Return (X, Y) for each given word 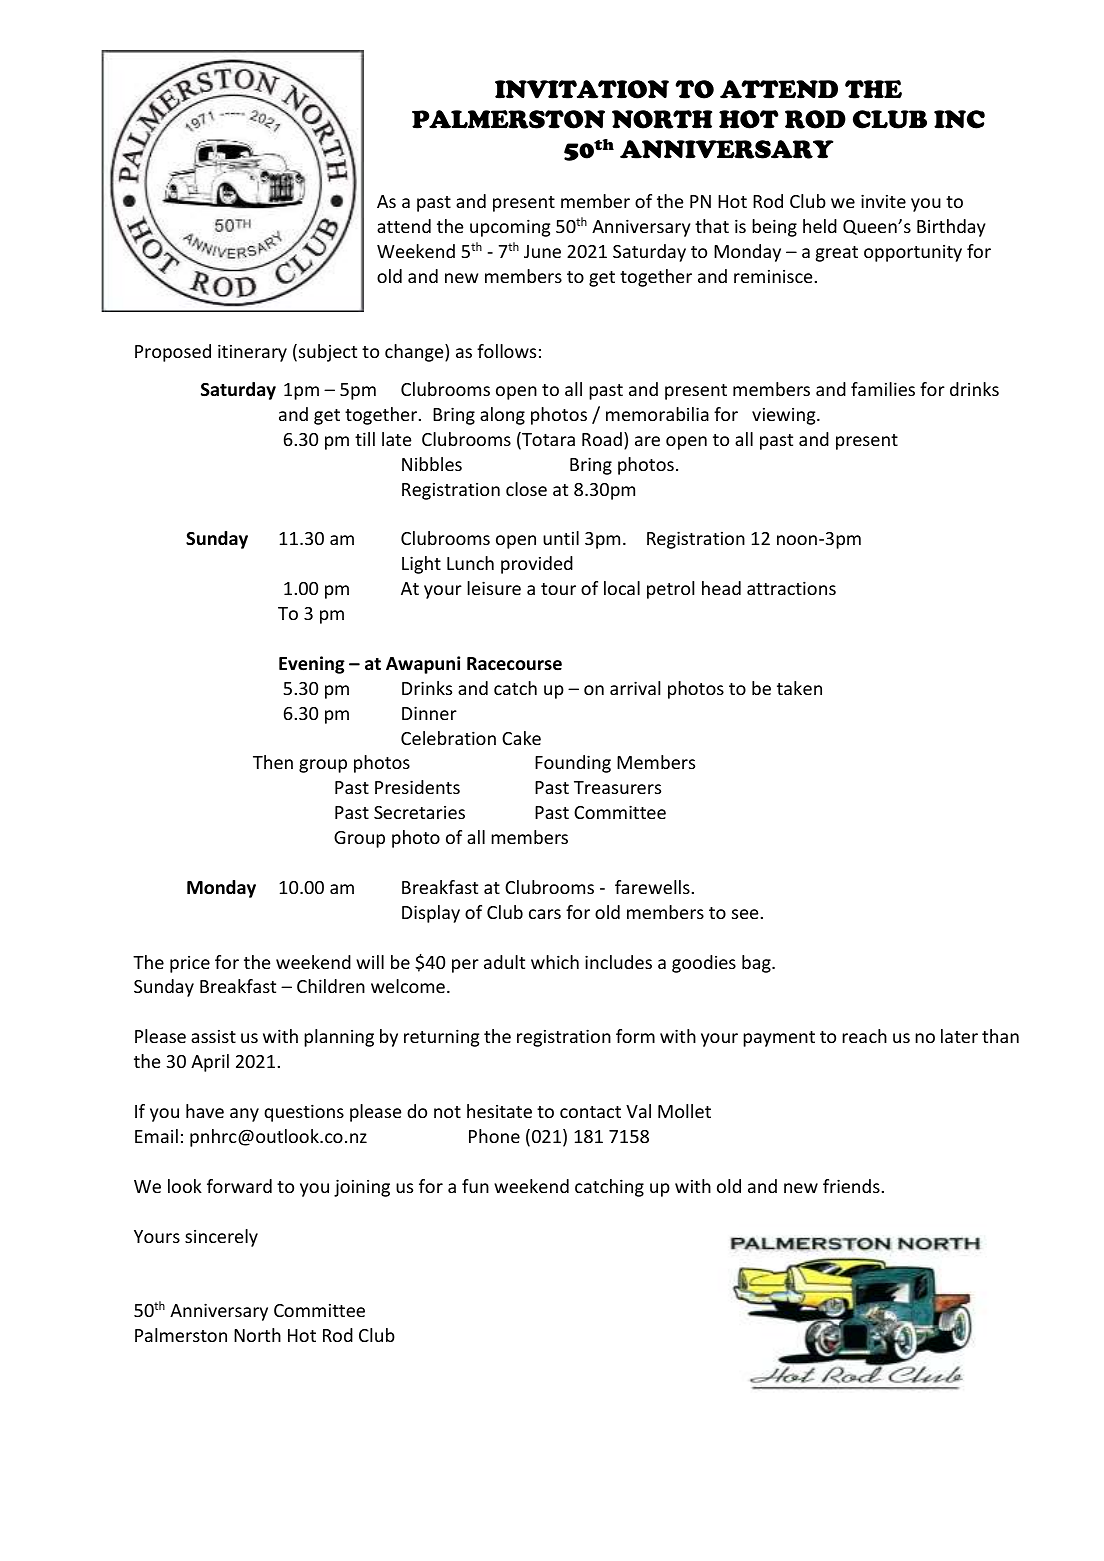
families (883, 389)
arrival (635, 688)
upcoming (510, 228)
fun (475, 1186)
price (190, 964)
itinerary (252, 353)
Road (602, 439)
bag (757, 964)
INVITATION (582, 89)
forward (239, 1186)
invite (883, 201)
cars (545, 914)
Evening (312, 665)
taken (799, 688)
